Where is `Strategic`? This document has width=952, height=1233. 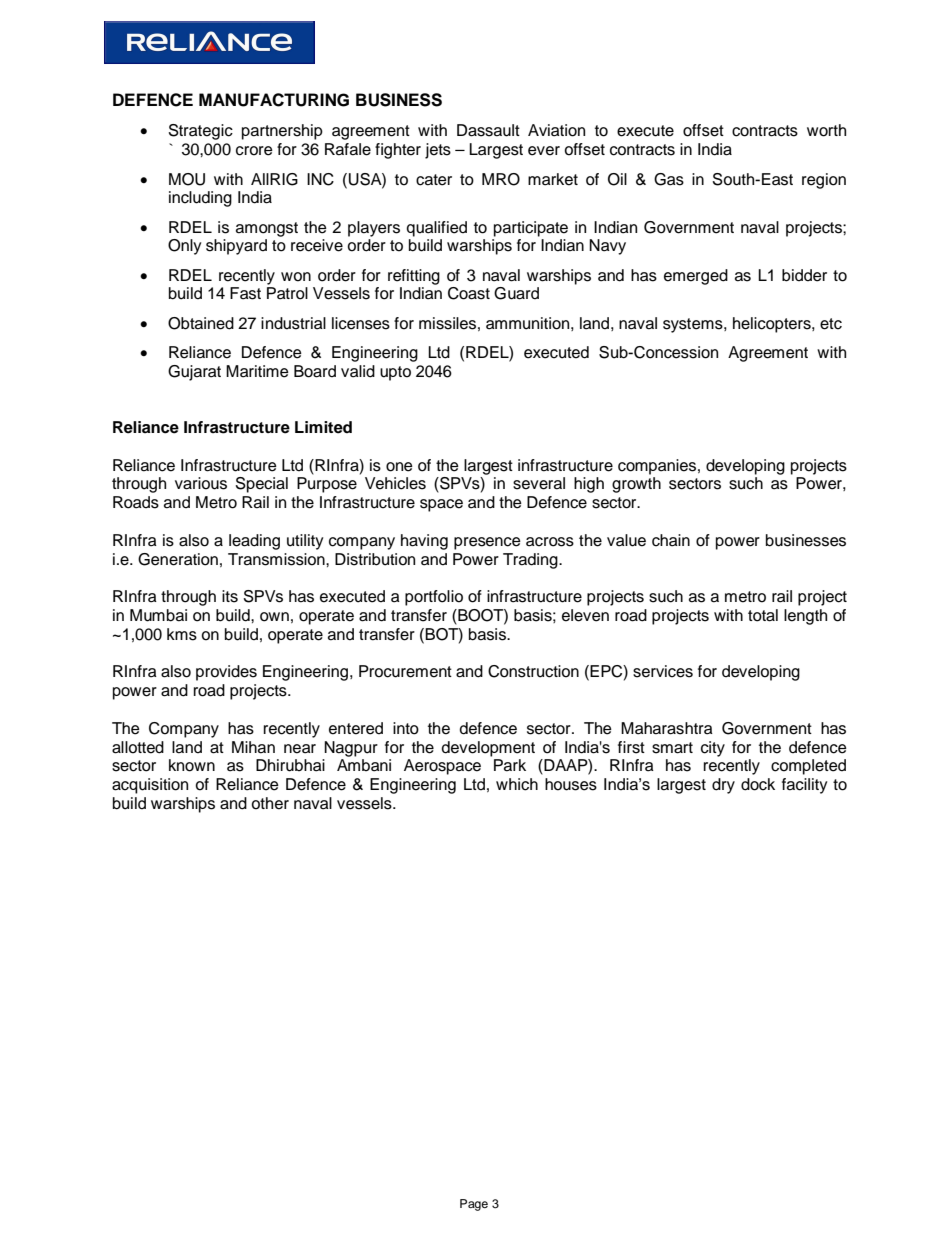
Strategic is located at coordinates (200, 132).
